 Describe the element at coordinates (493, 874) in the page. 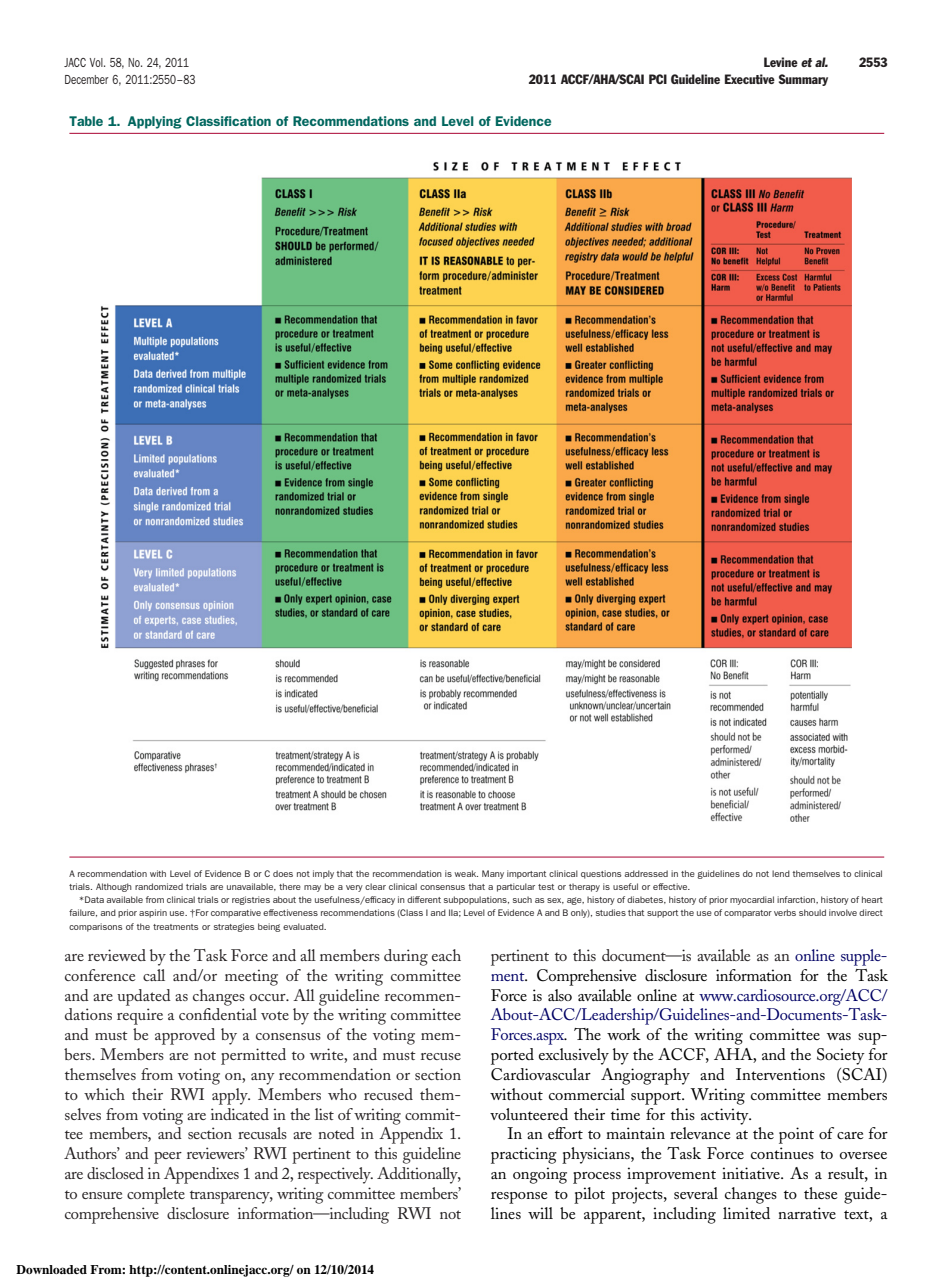

I see `Many` at that location.
